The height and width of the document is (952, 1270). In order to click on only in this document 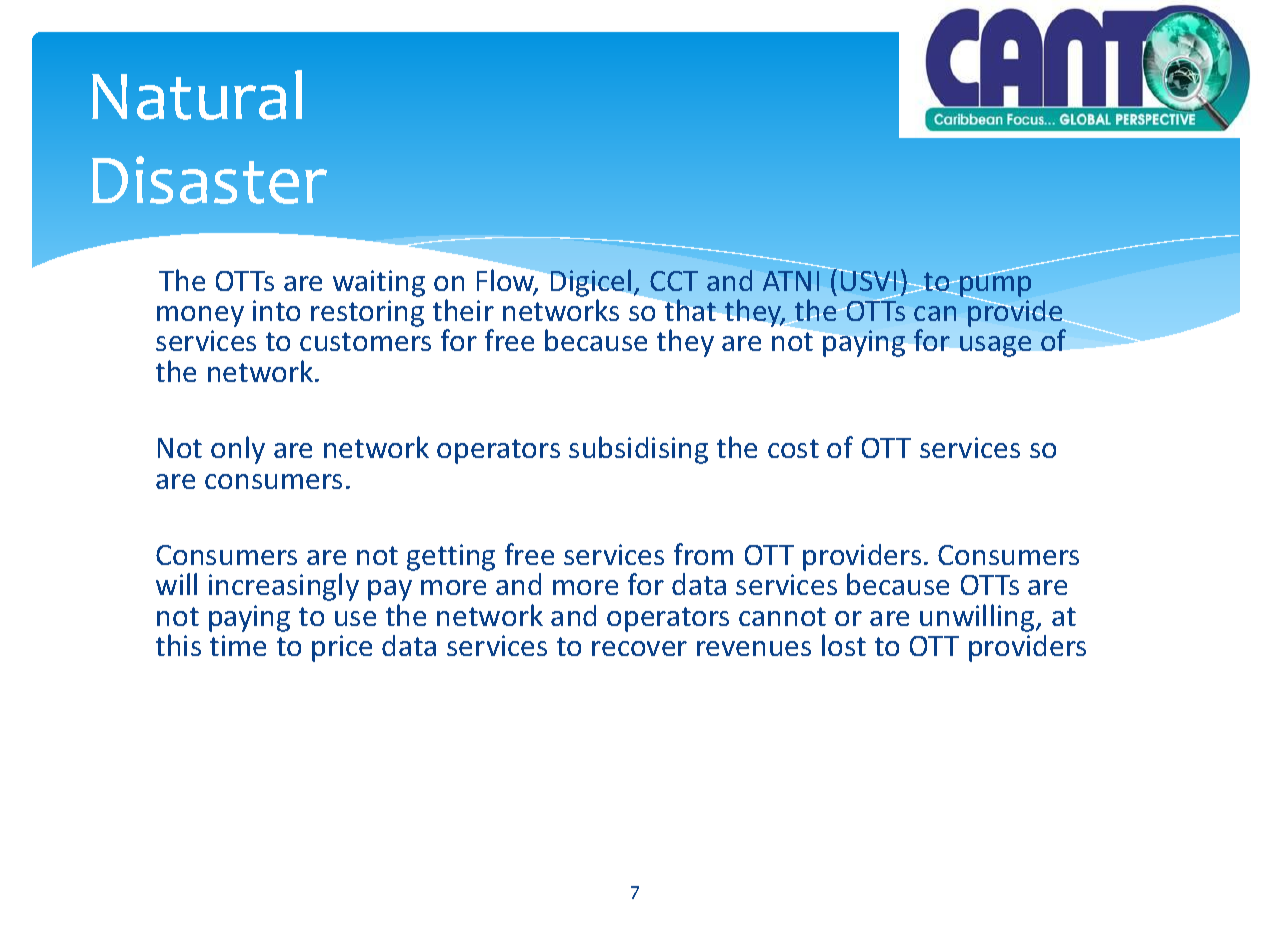, I will do `click(238, 450)`.
